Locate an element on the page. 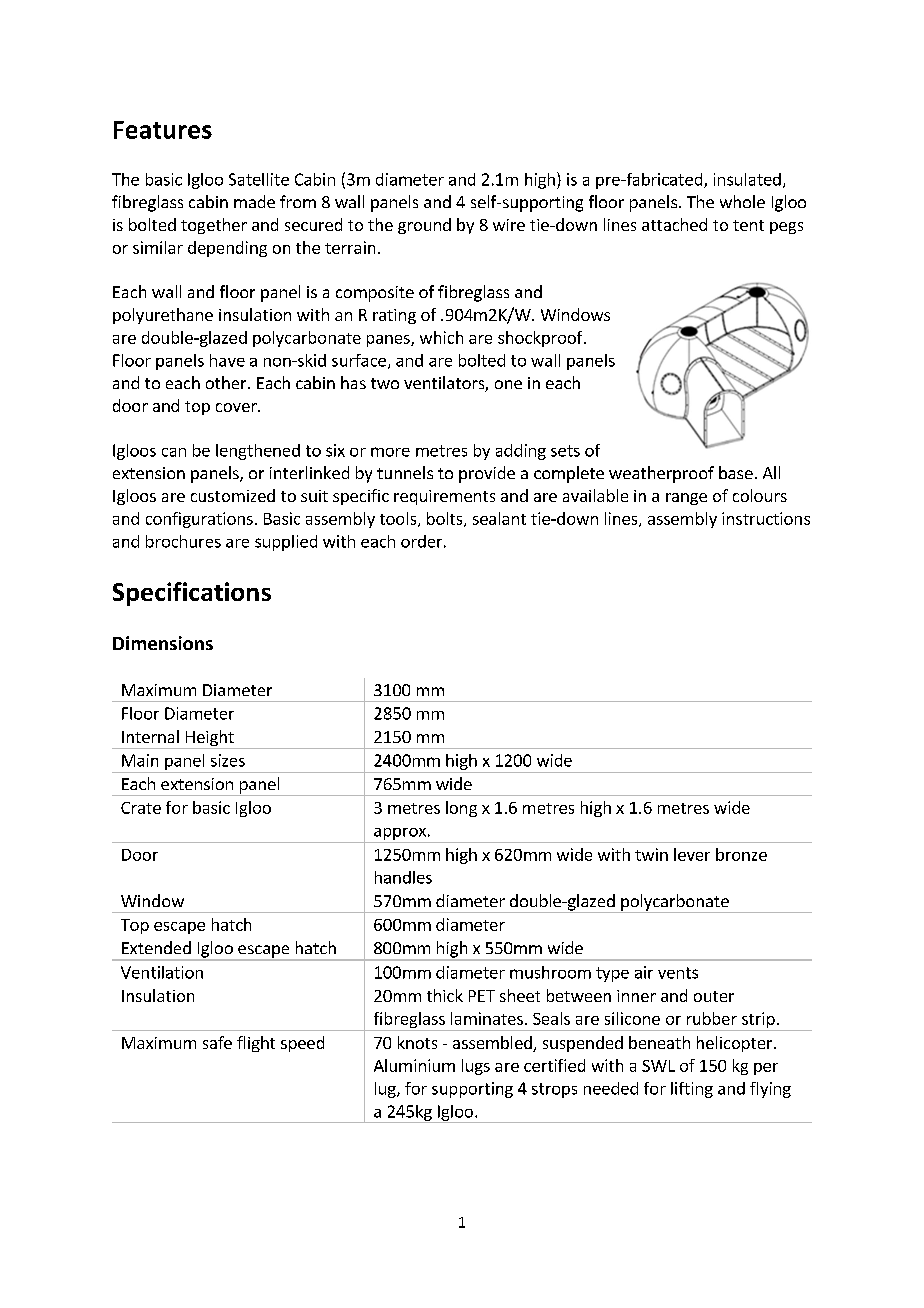 Image resolution: width=924 pixels, height=1308 pixels. long is located at coordinates (461, 809).
